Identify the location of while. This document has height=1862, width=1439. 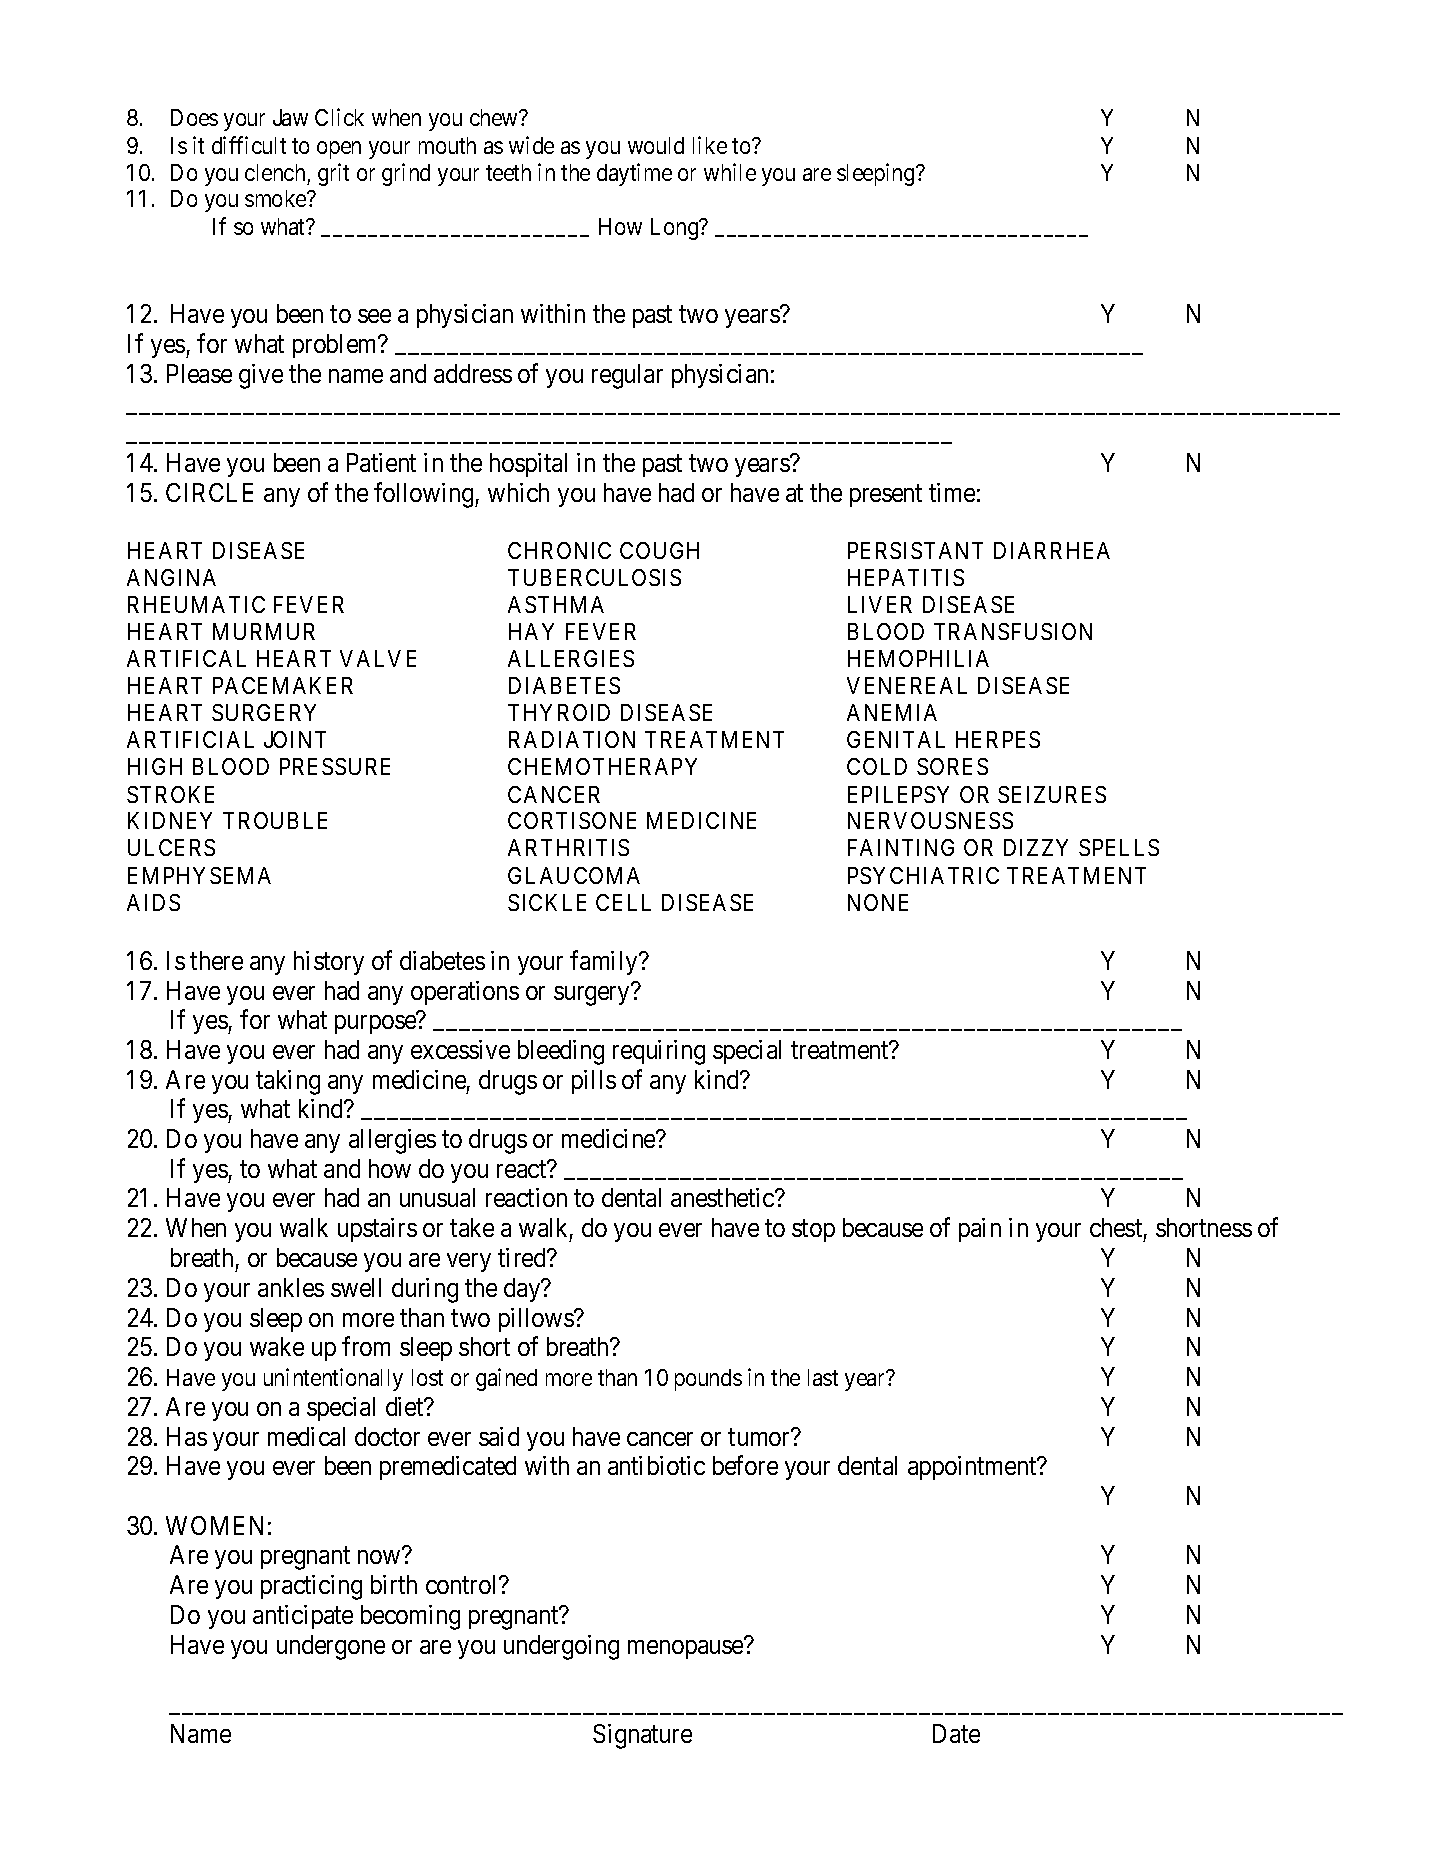
(730, 172).
